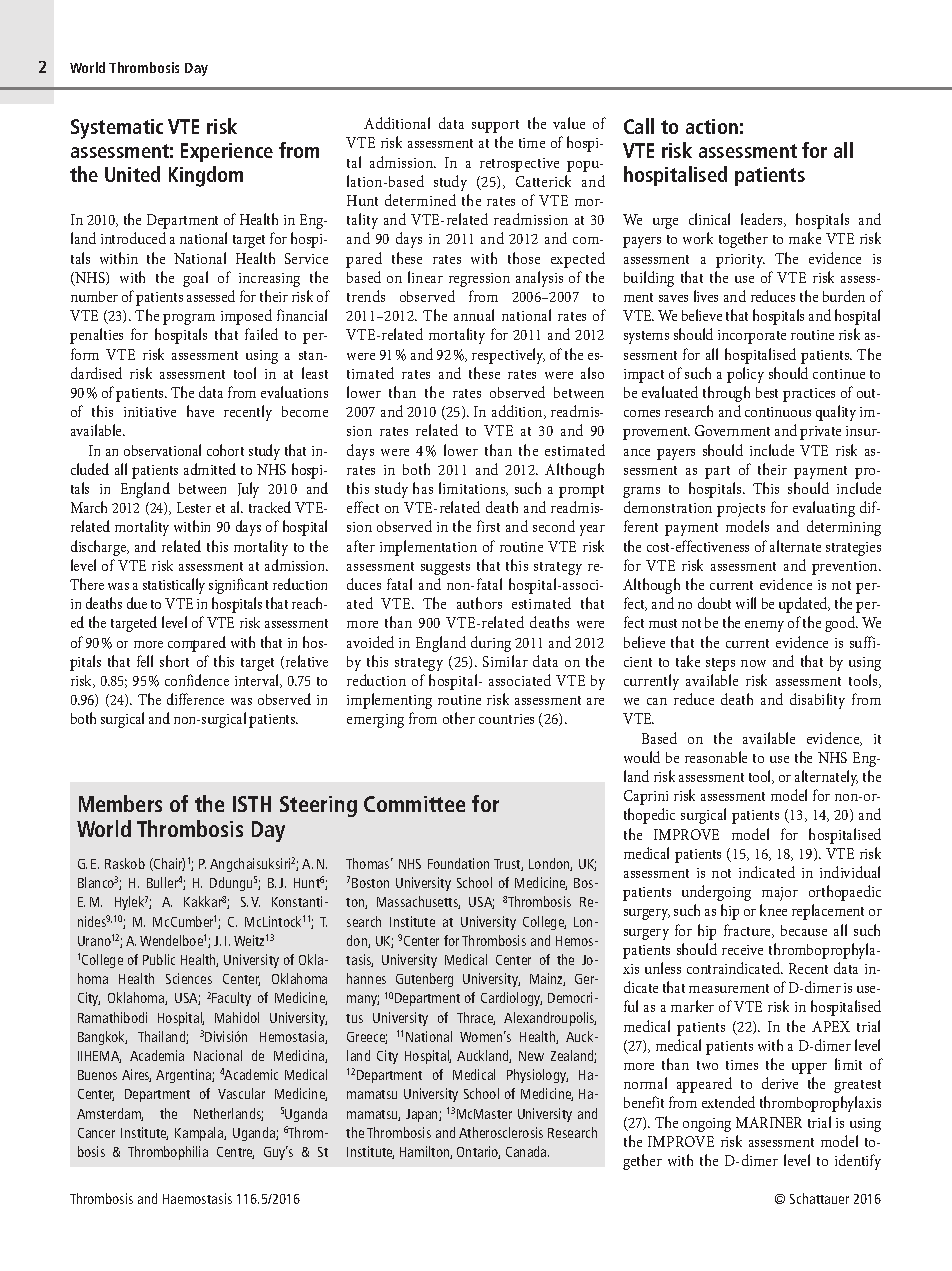  Describe the element at coordinates (764, 626) in the image. I see `enemy` at that location.
